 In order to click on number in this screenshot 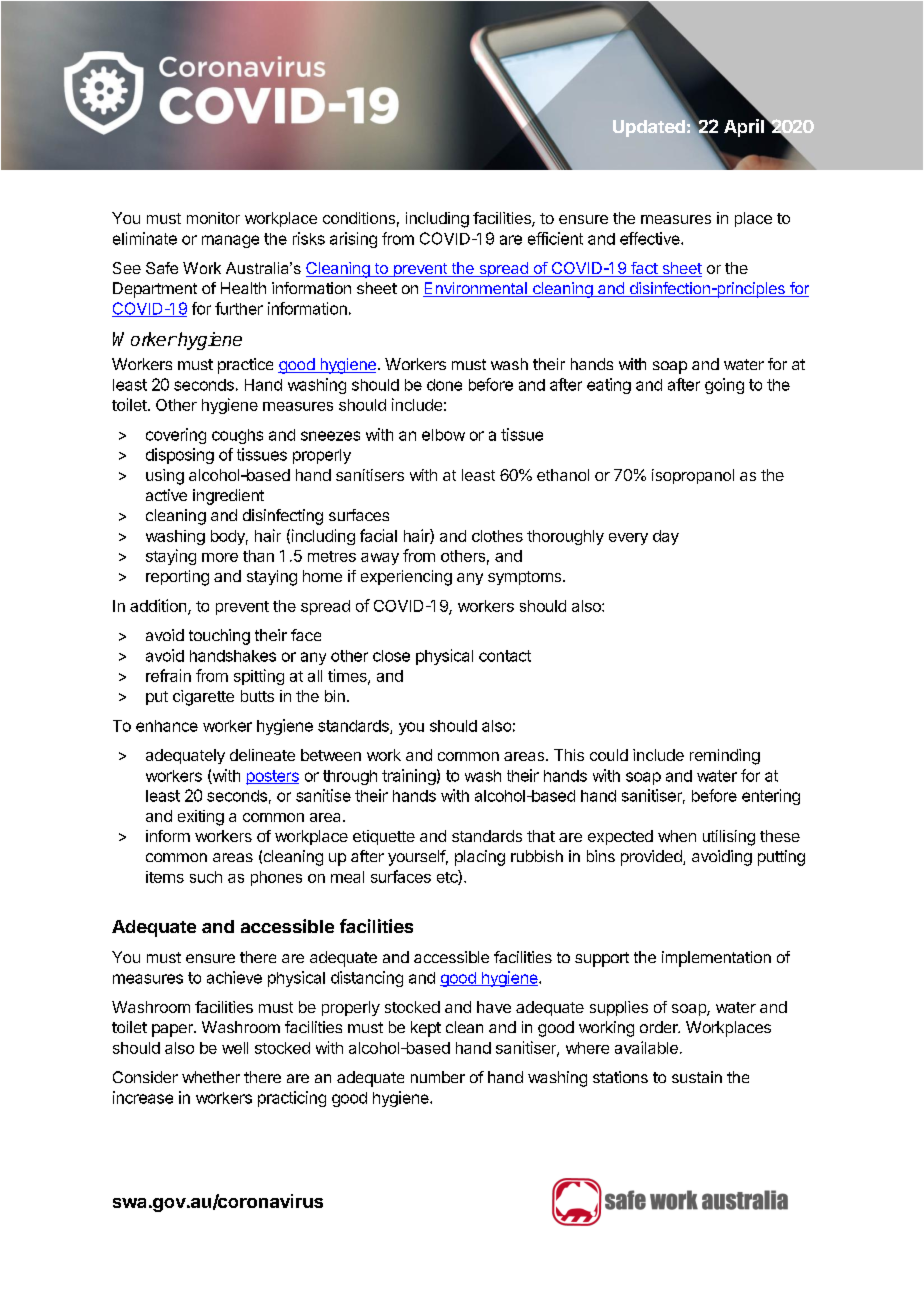, I will do `click(438, 1077)`.
